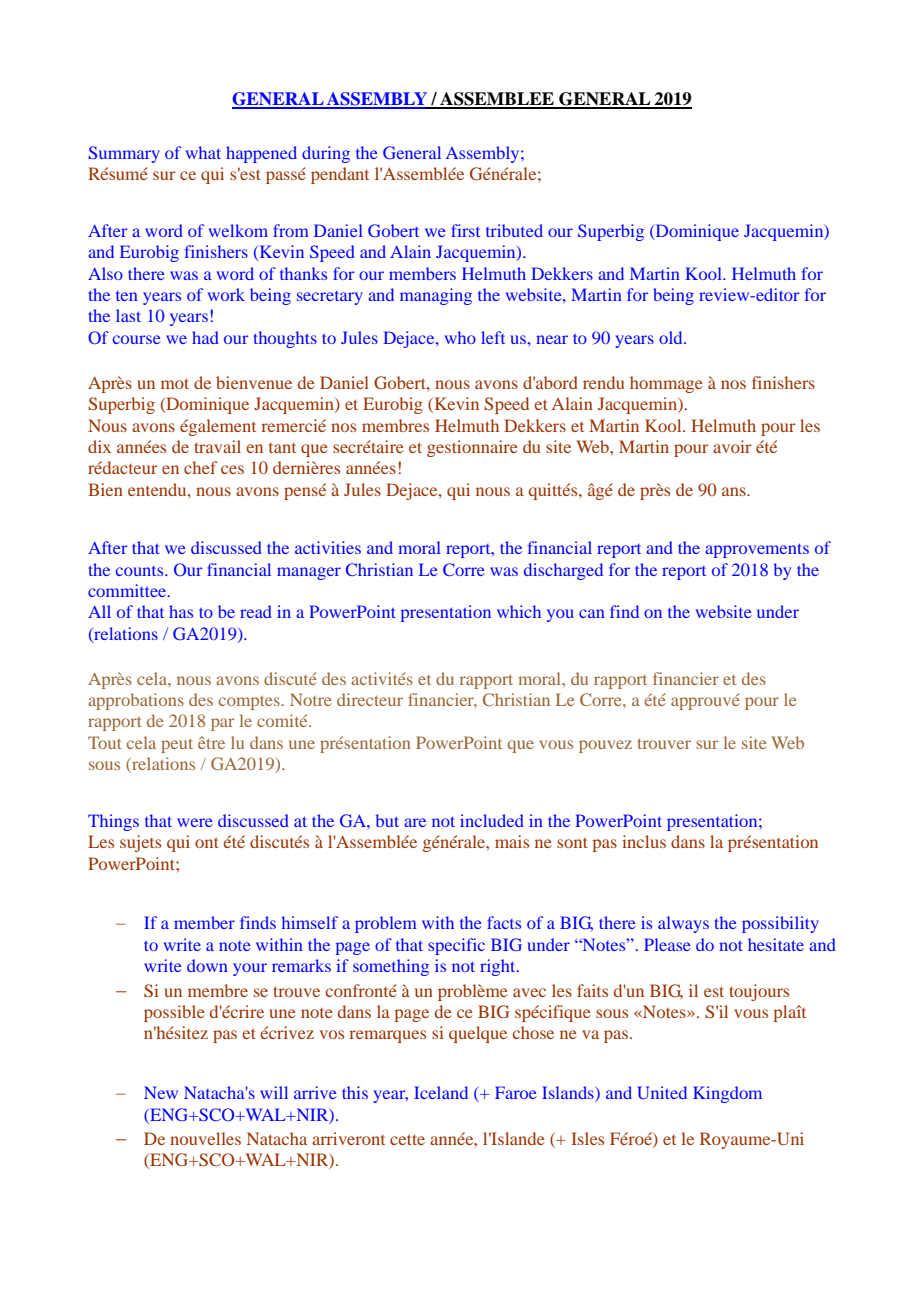 The height and width of the page is (1308, 924). Describe the element at coordinates (465, 230) in the page. I see `first` at that location.
